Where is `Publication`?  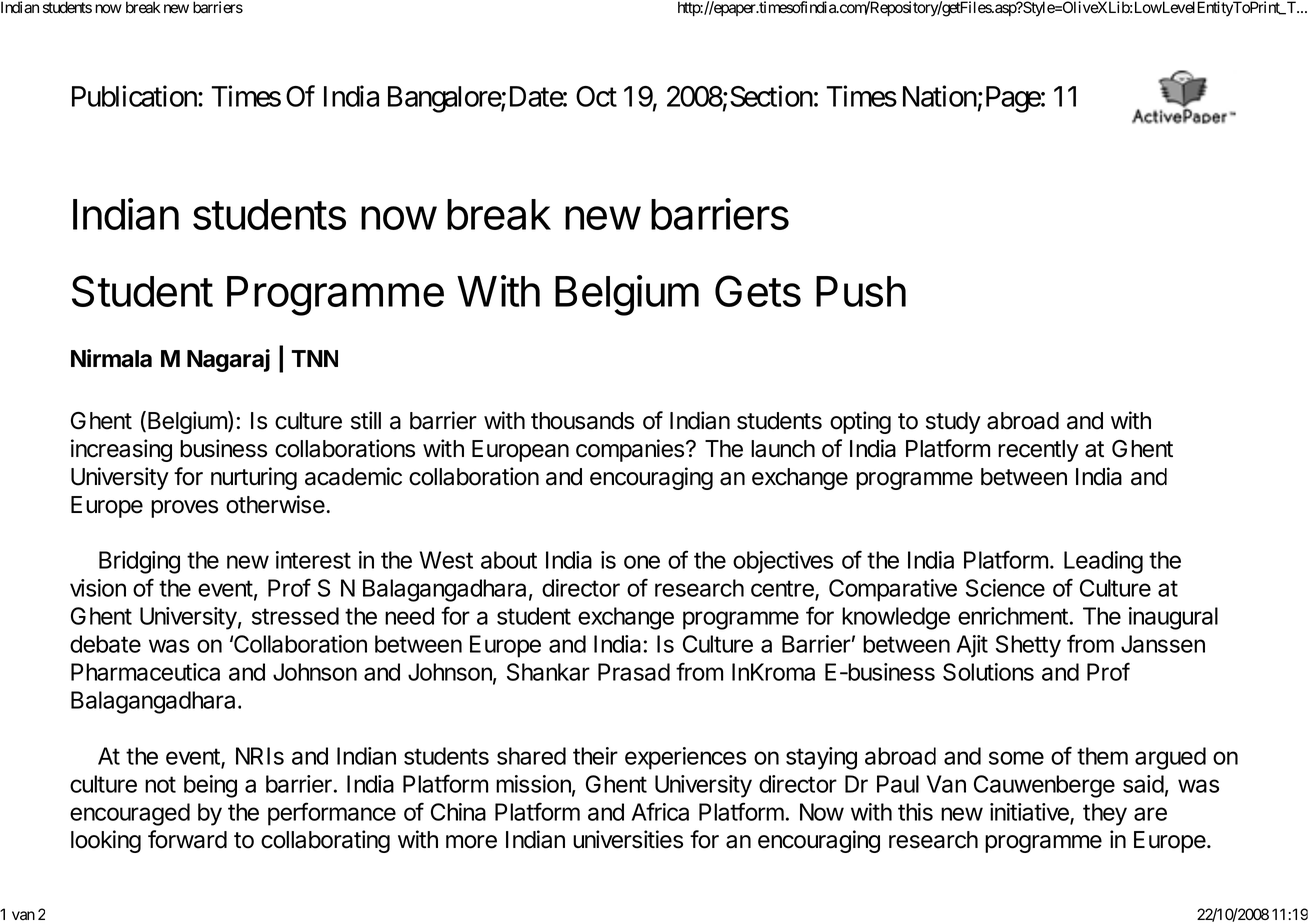 Publication is located at coordinates (135, 96).
